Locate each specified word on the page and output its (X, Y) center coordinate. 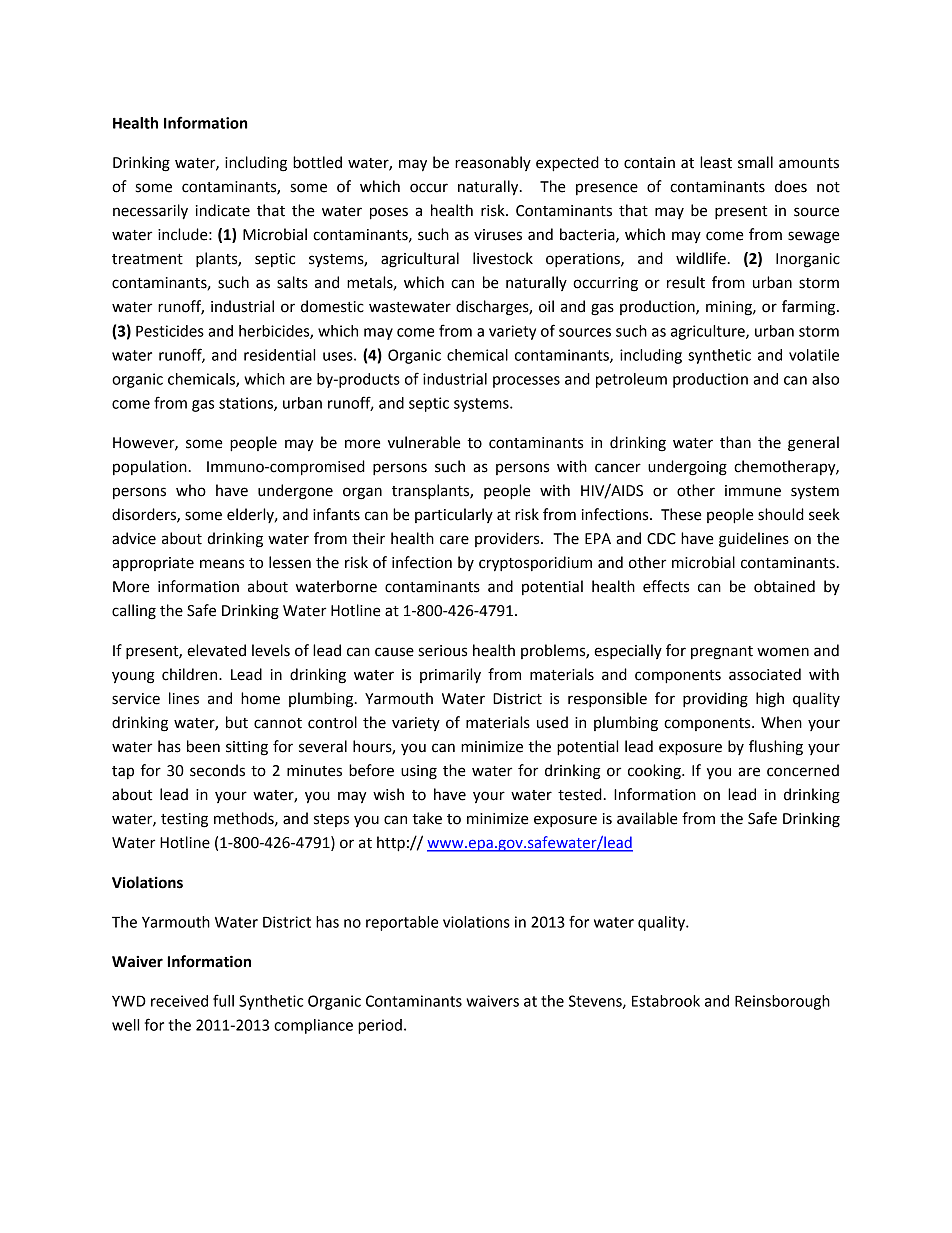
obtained (784, 586)
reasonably (493, 163)
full (223, 1000)
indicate (223, 210)
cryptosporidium (535, 564)
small (755, 162)
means (222, 564)
